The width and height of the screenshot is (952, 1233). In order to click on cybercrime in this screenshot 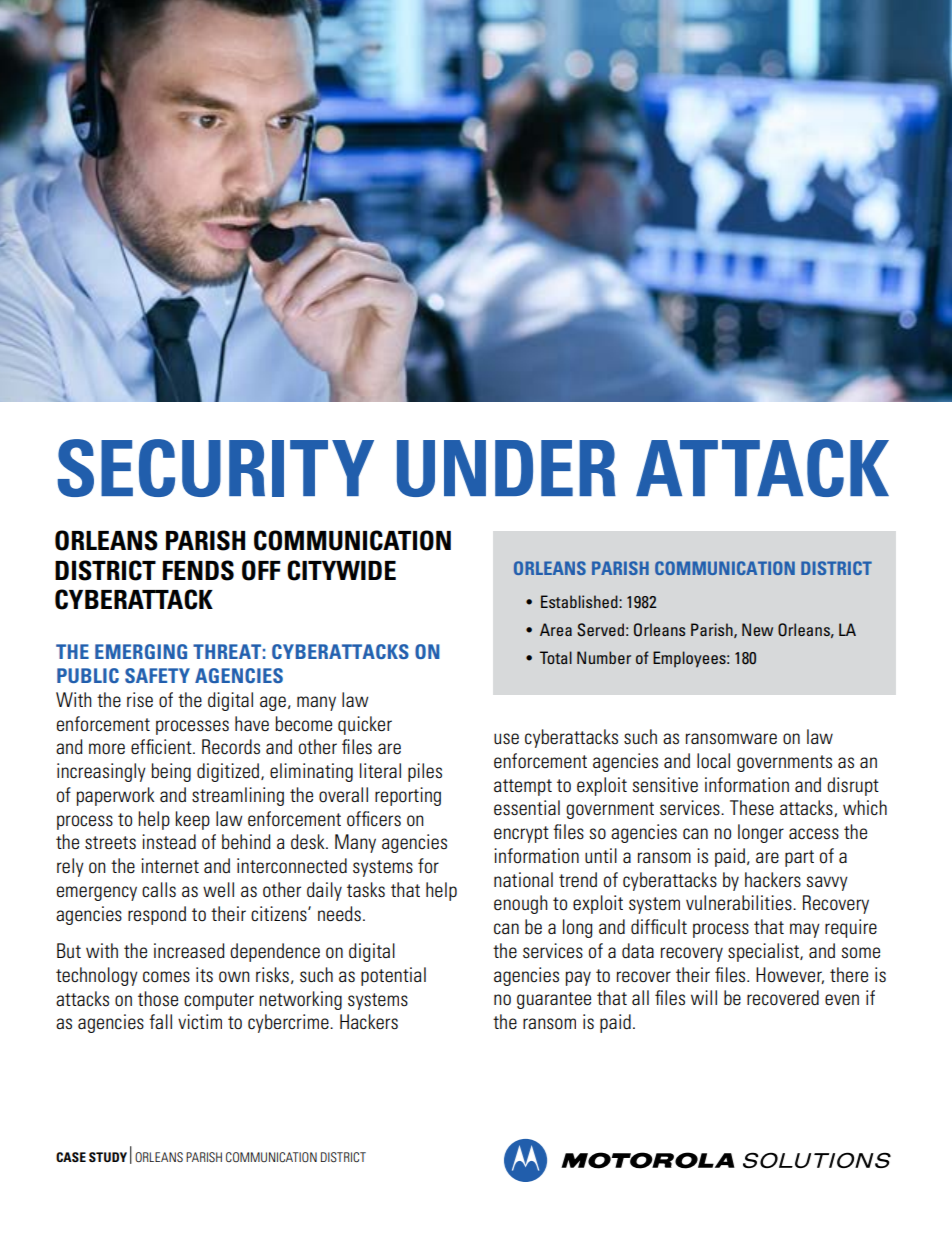, I will do `click(289, 1023)`.
